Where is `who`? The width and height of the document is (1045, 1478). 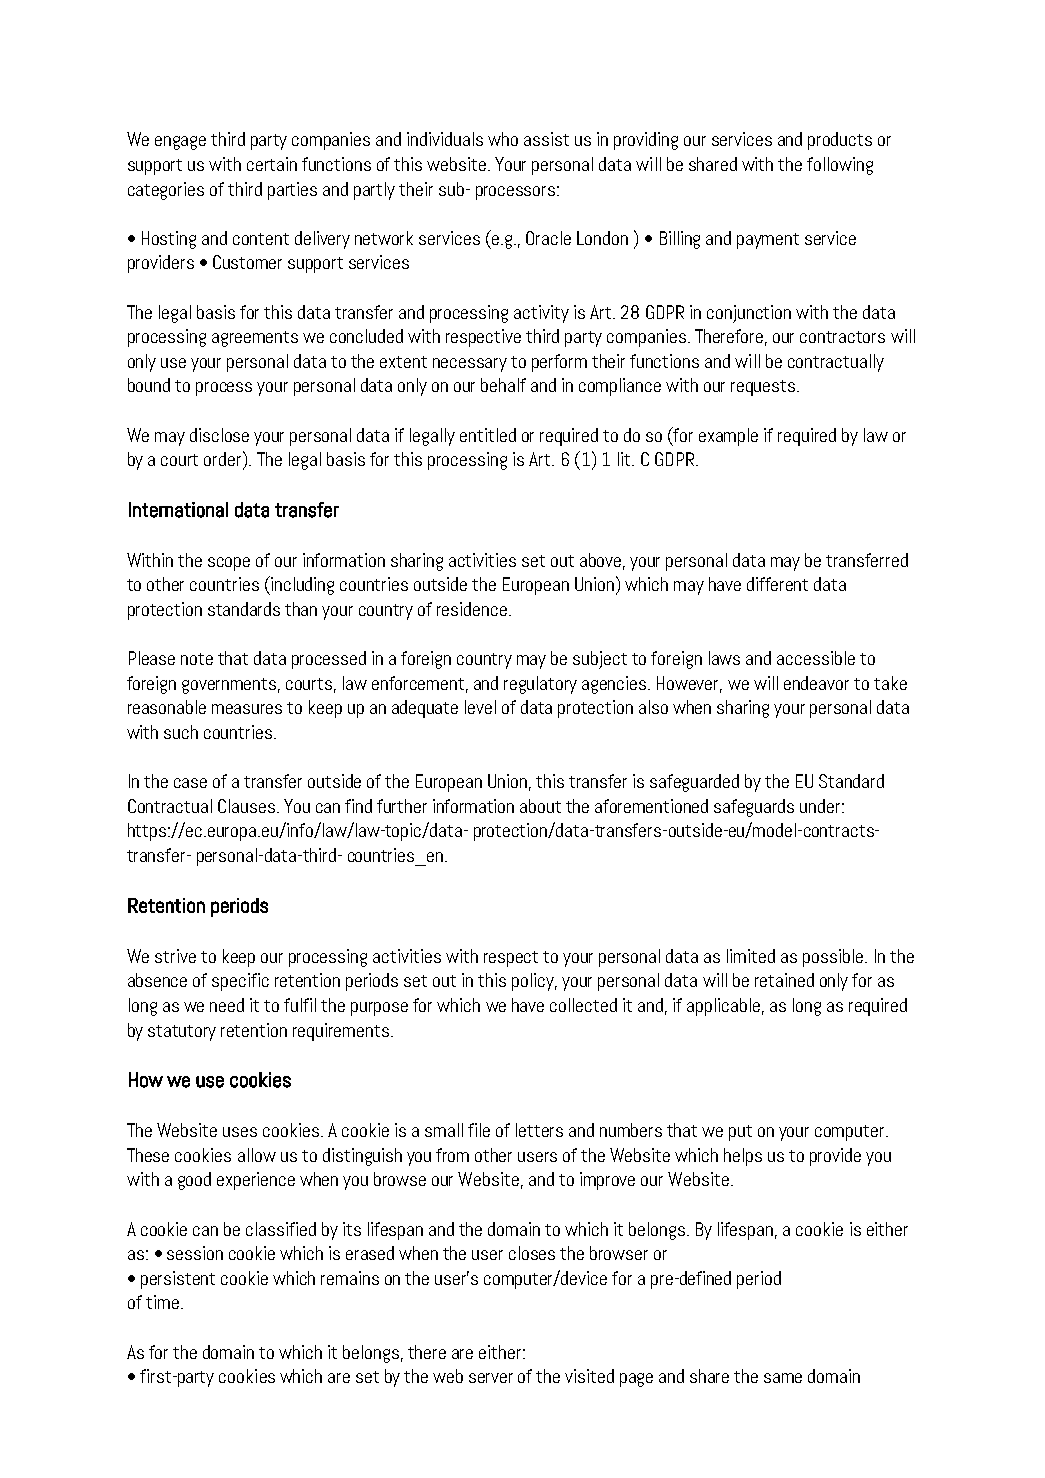 who is located at coordinates (503, 139).
